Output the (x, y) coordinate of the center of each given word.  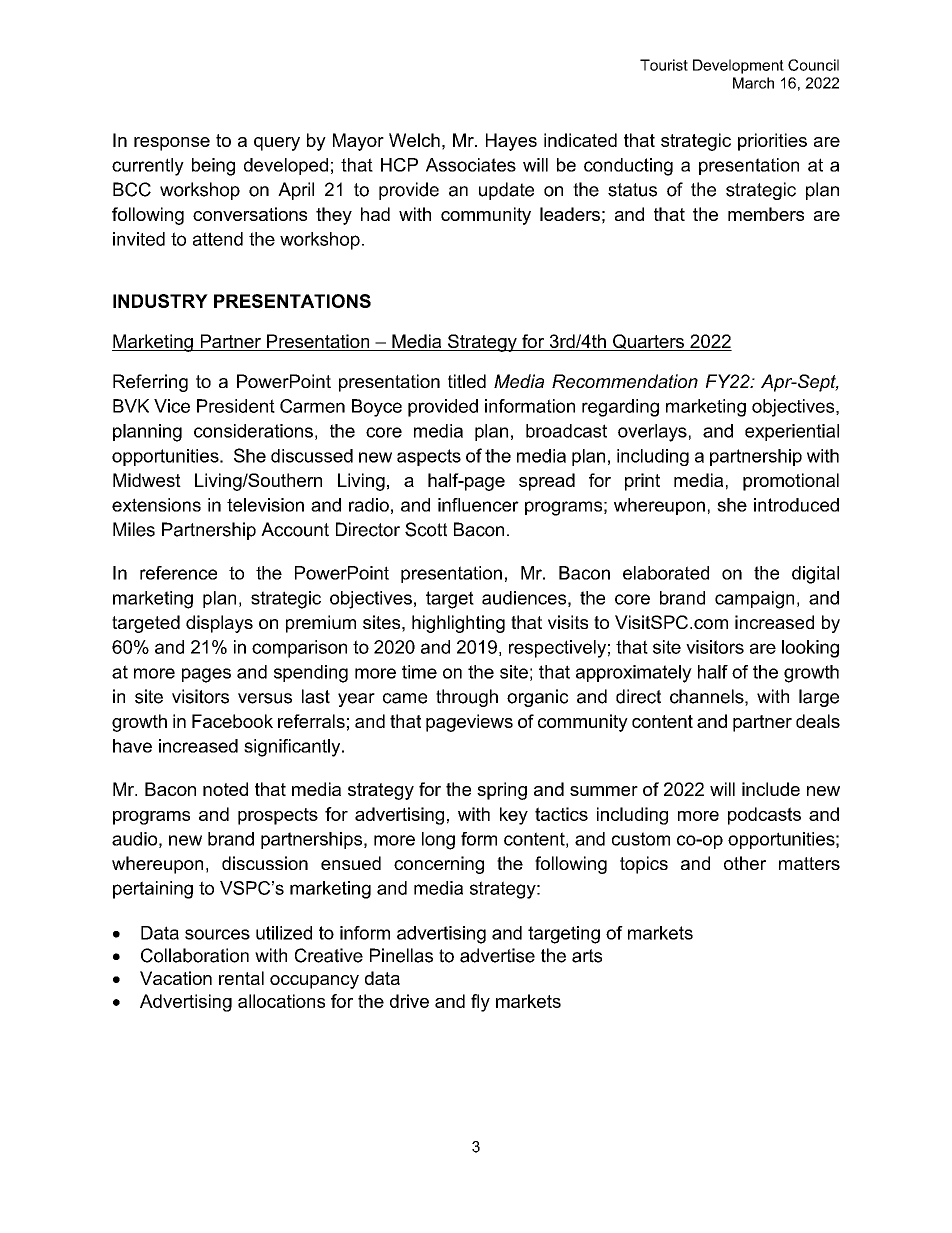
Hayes (511, 142)
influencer (478, 505)
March (753, 83)
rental (241, 978)
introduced (796, 505)
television (265, 505)
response (172, 144)
